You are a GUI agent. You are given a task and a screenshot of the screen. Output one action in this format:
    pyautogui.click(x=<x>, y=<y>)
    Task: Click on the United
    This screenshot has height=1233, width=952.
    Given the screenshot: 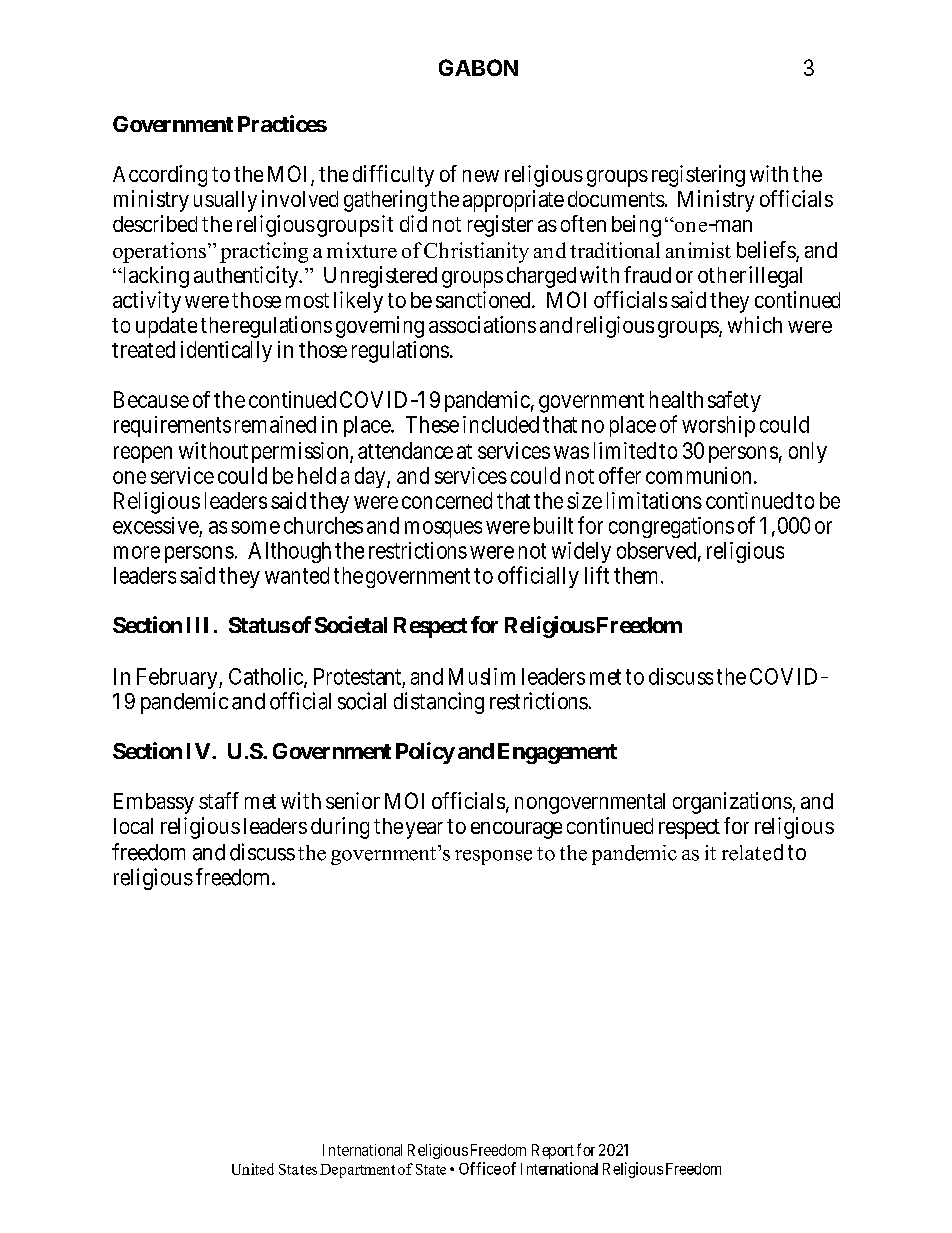 What is the action you would take?
    pyautogui.click(x=253, y=1169)
